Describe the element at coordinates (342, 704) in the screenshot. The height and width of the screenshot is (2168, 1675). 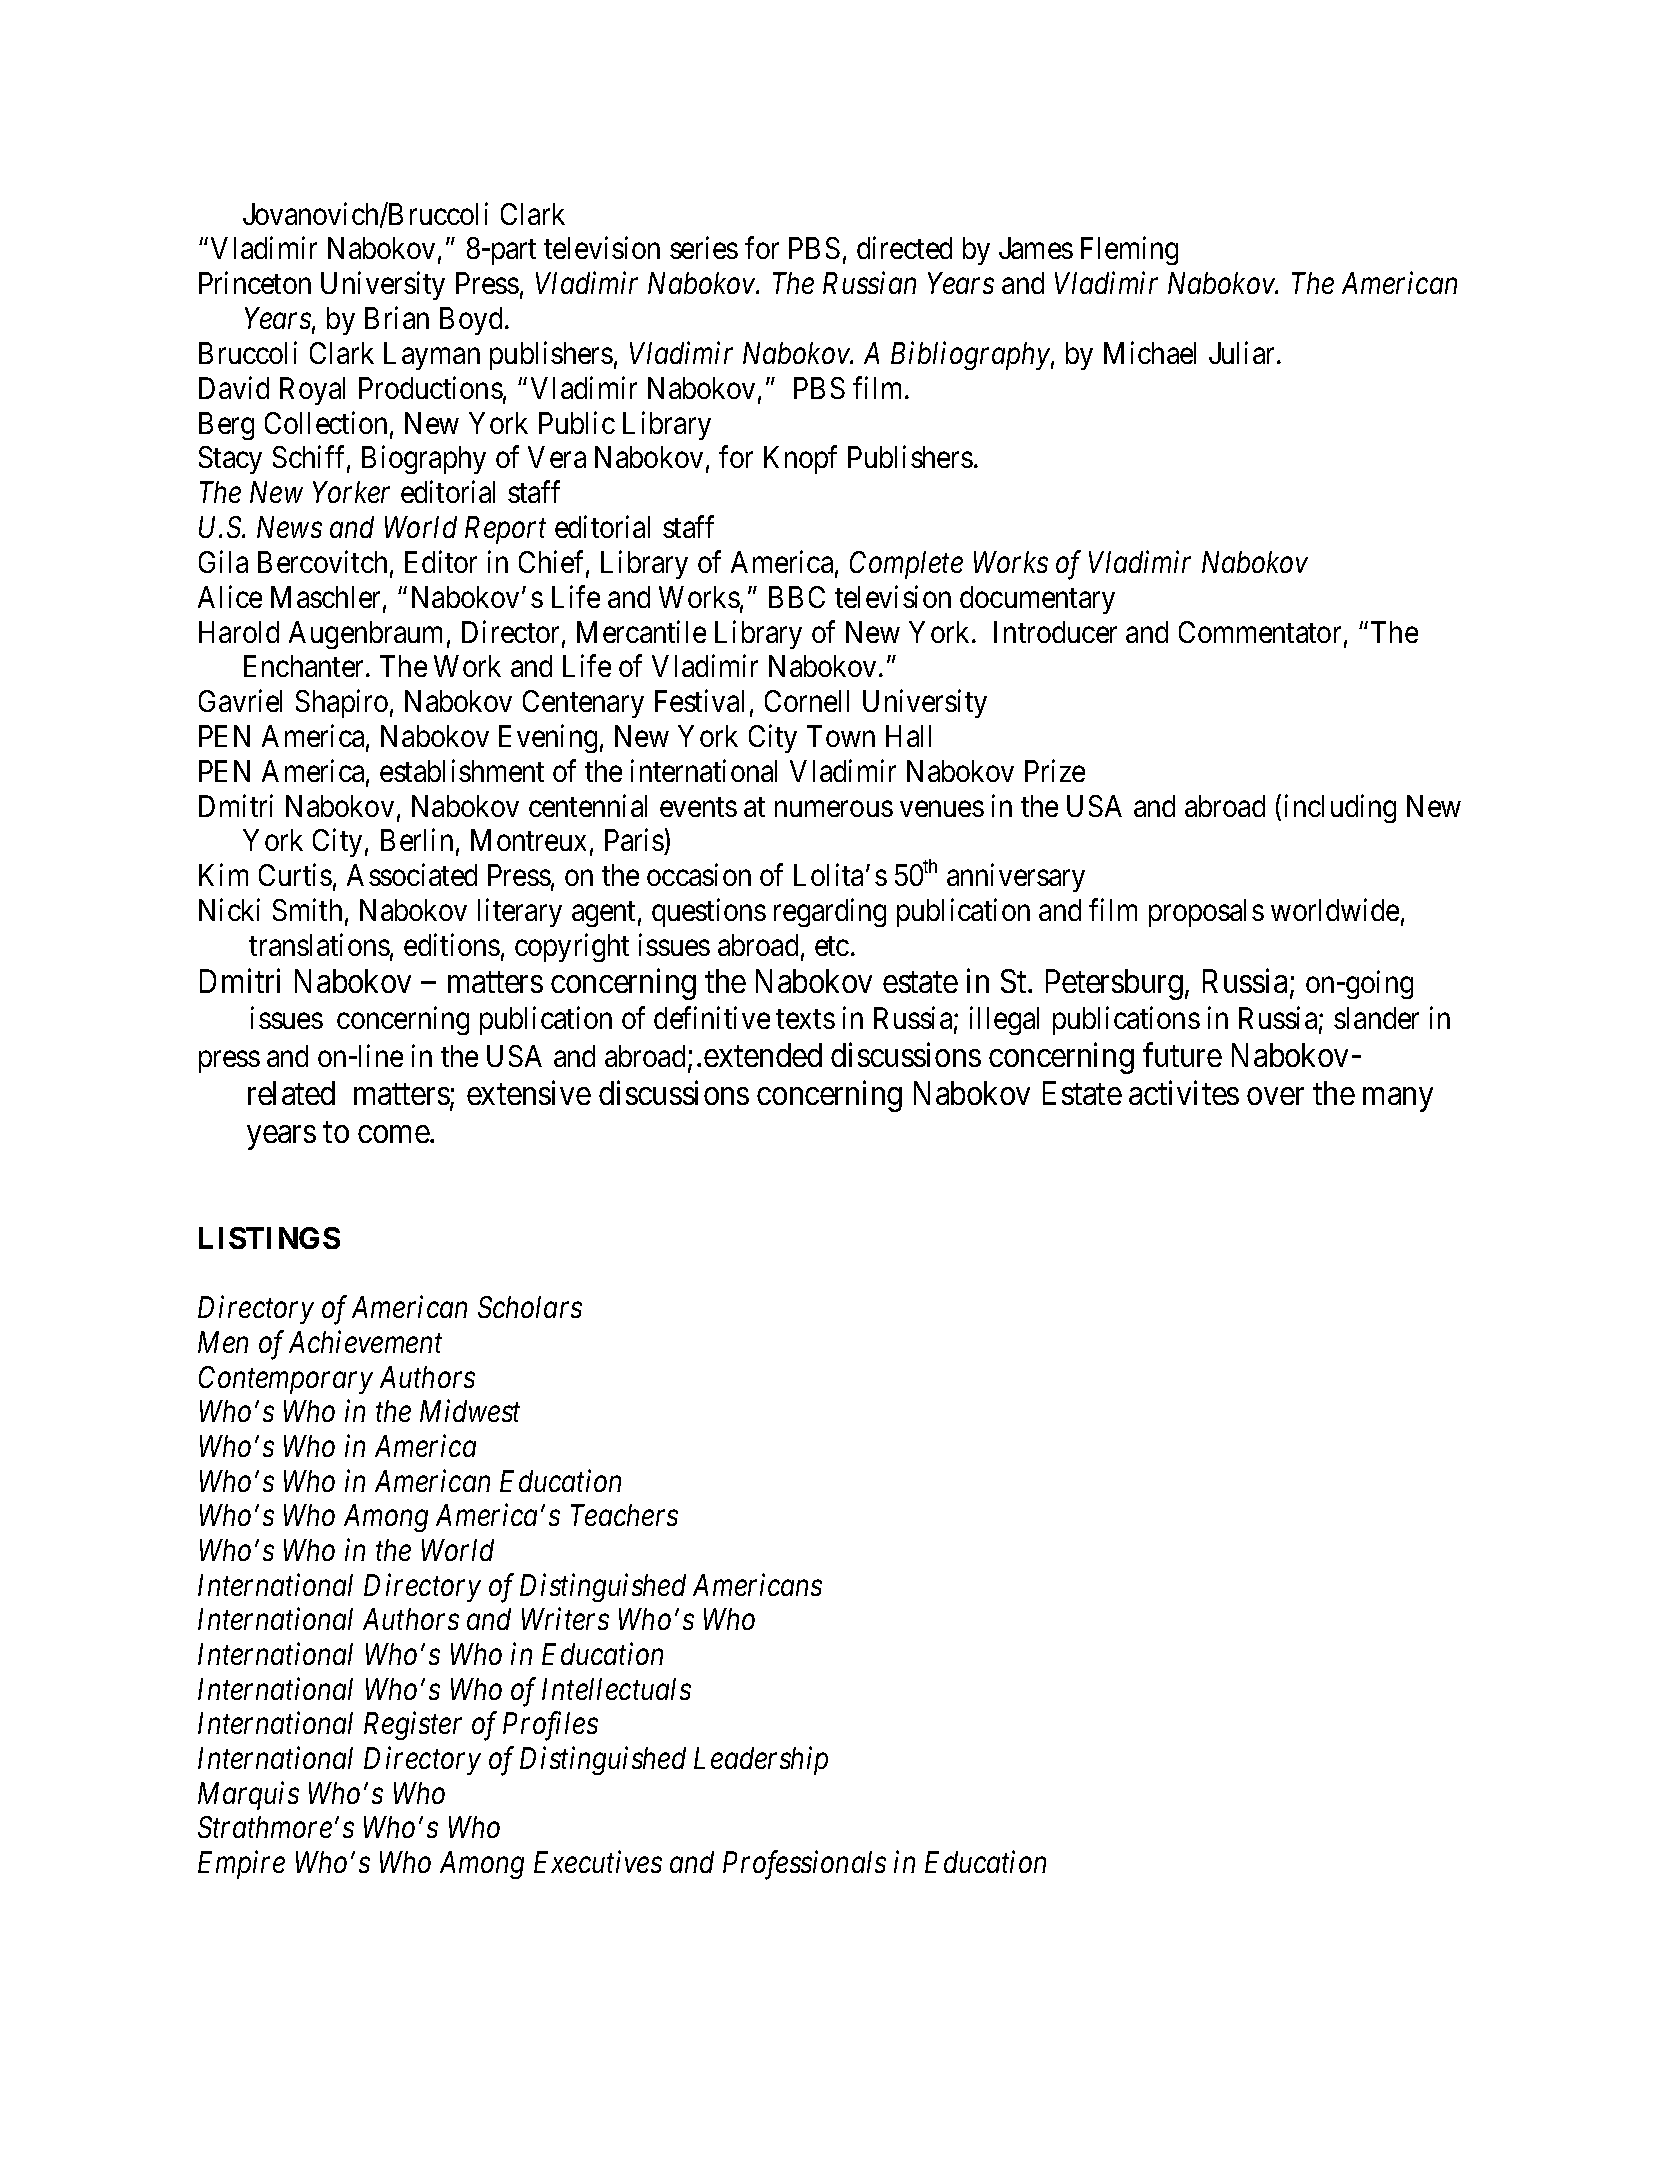
I see `Shapiro` at that location.
